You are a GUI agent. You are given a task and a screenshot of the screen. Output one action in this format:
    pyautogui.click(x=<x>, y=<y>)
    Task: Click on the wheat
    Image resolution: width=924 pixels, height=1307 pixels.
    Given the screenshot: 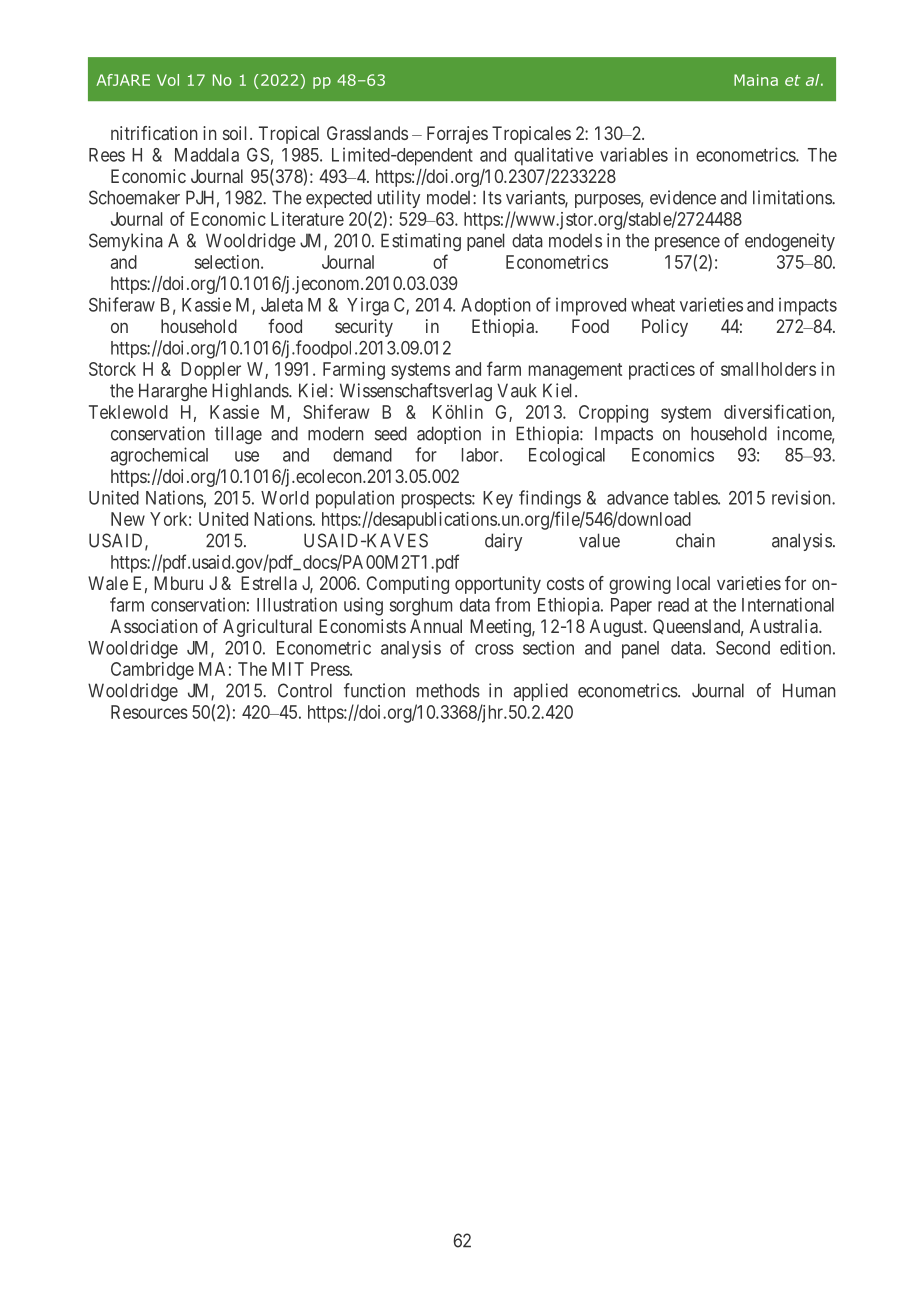 What is the action you would take?
    pyautogui.click(x=653, y=305)
